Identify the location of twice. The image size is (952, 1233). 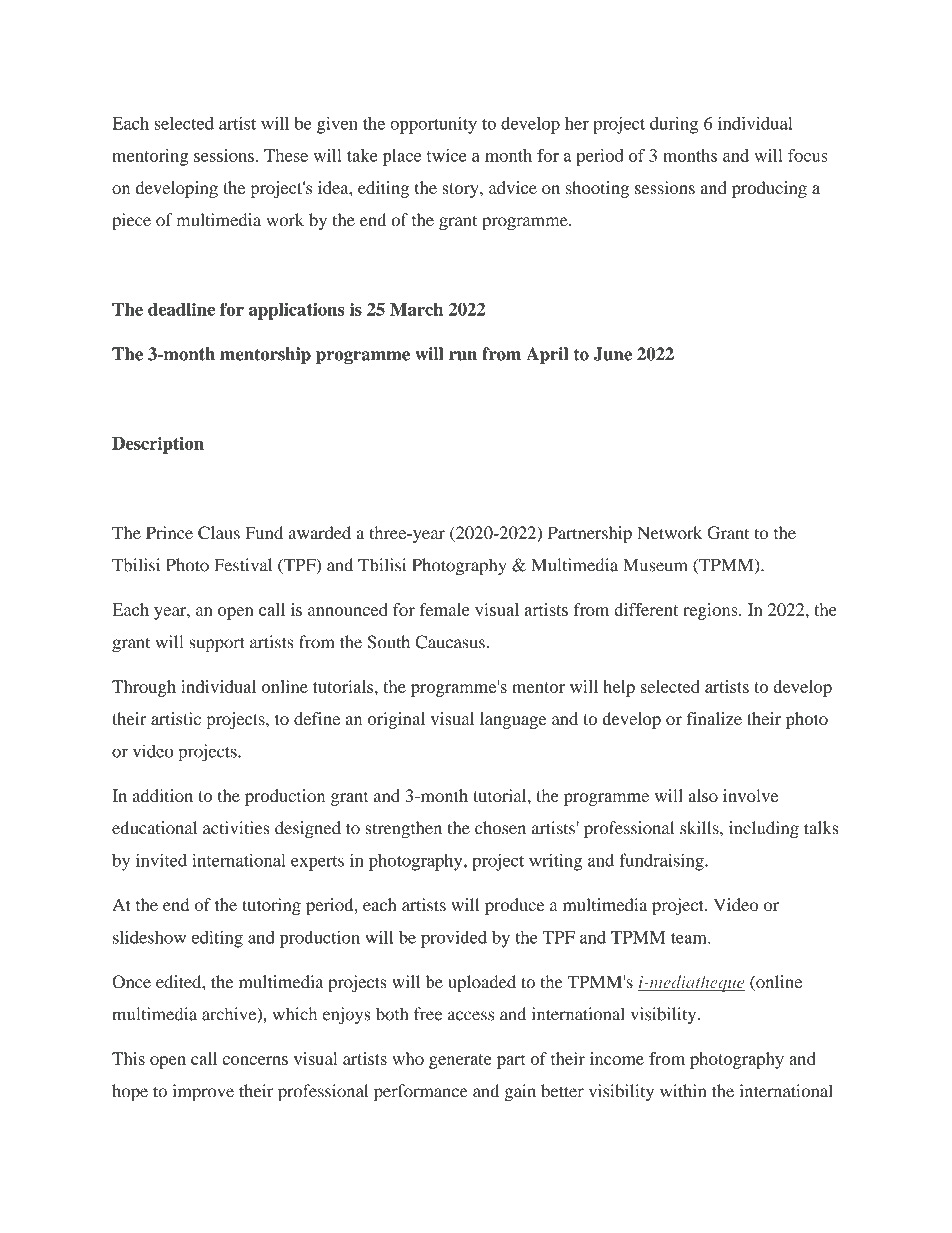
(446, 155).
